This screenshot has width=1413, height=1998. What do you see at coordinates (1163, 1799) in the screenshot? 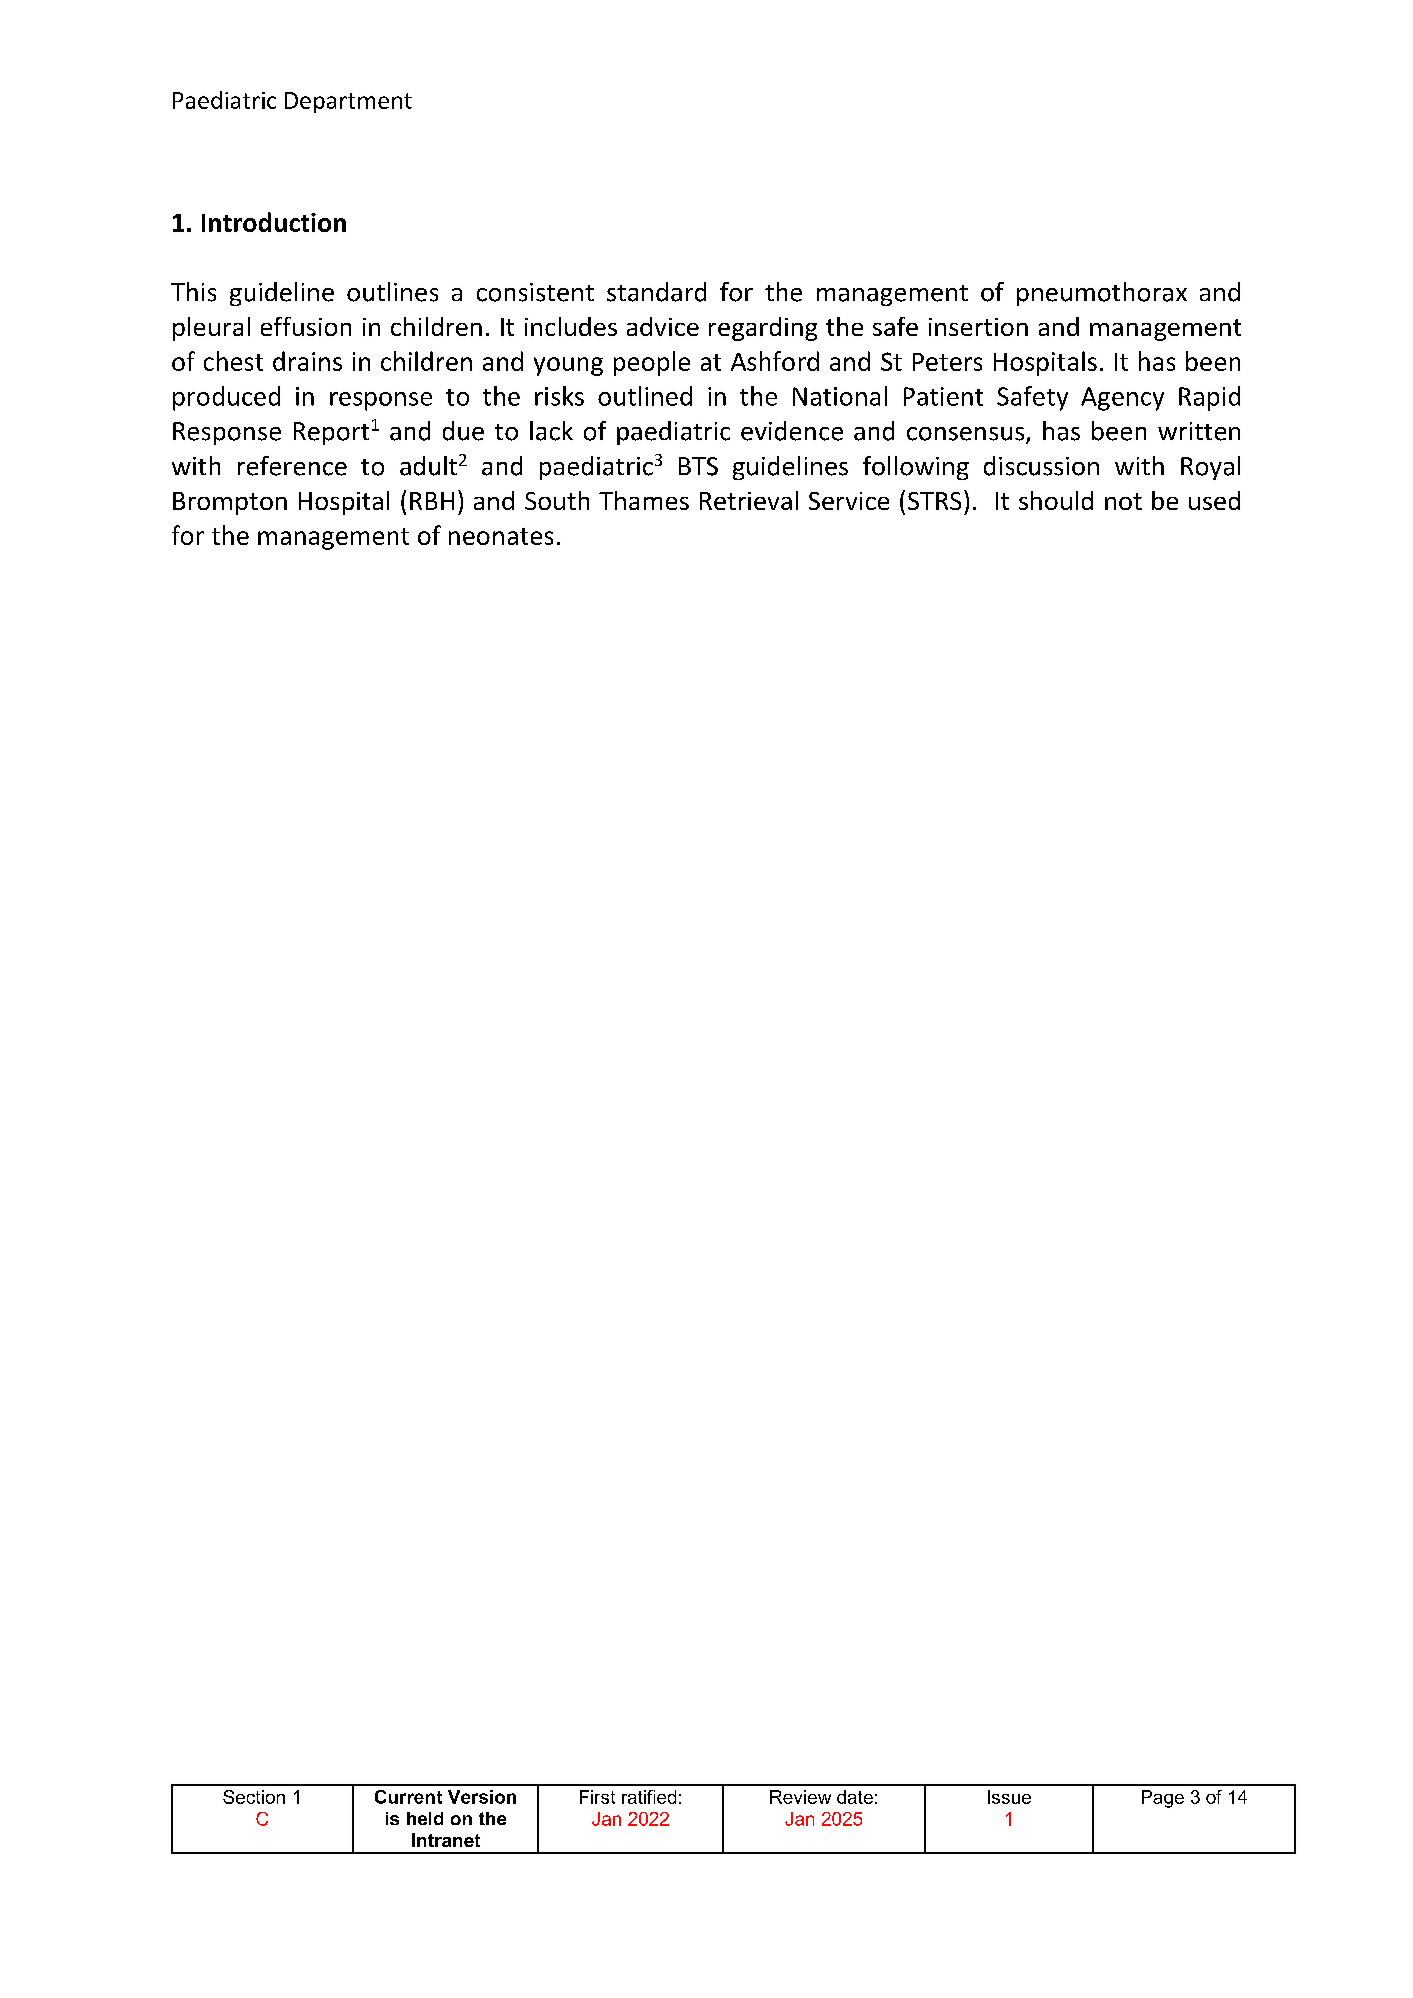
I see `Page` at bounding box center [1163, 1799].
